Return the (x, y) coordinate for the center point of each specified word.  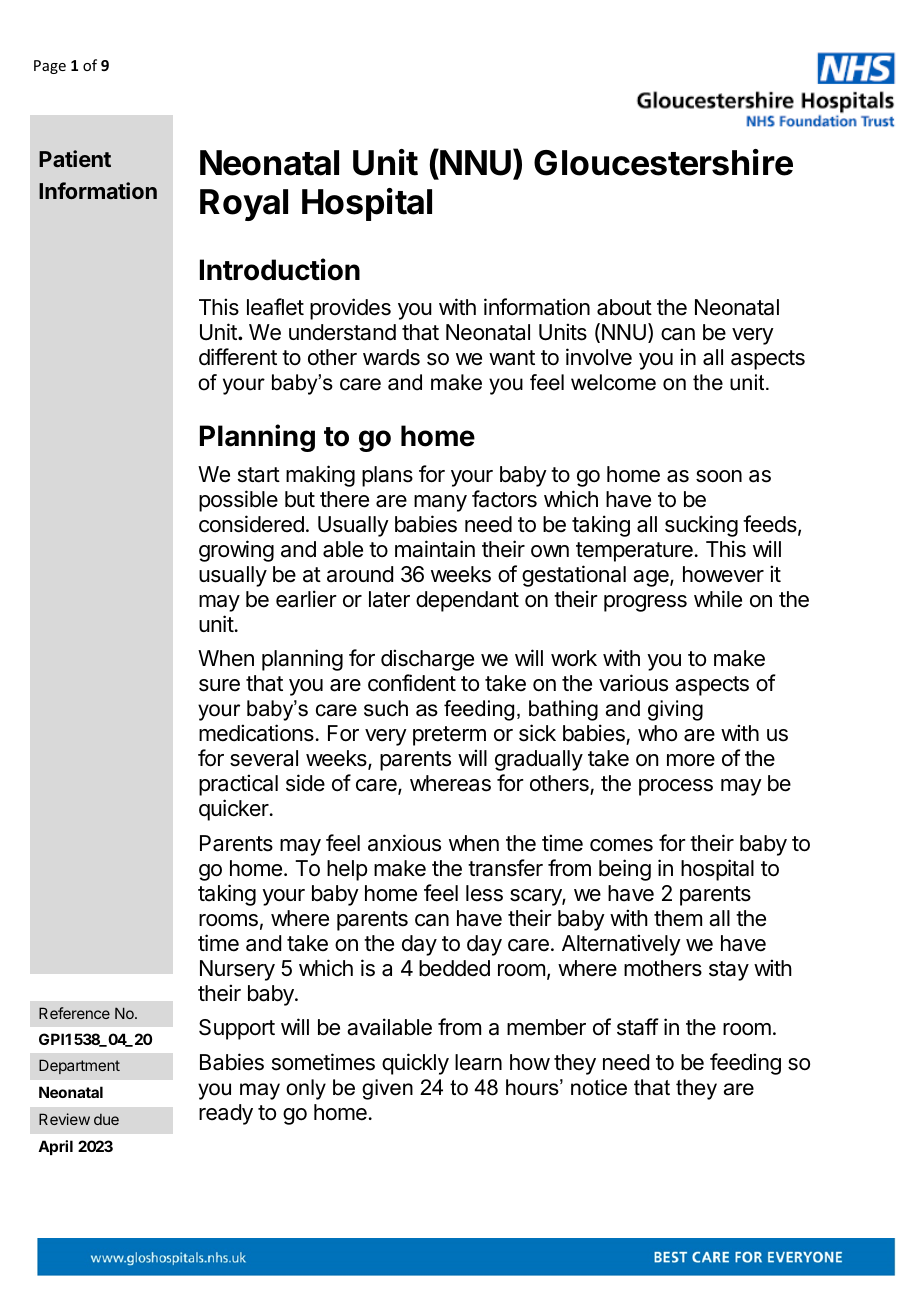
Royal (244, 205)
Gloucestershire (663, 162)
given (387, 1089)
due (106, 1119)
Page (50, 67)
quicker (235, 810)
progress (645, 603)
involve (599, 357)
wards (391, 357)
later (389, 599)
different (238, 357)
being (625, 870)
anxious (404, 843)
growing (236, 551)
